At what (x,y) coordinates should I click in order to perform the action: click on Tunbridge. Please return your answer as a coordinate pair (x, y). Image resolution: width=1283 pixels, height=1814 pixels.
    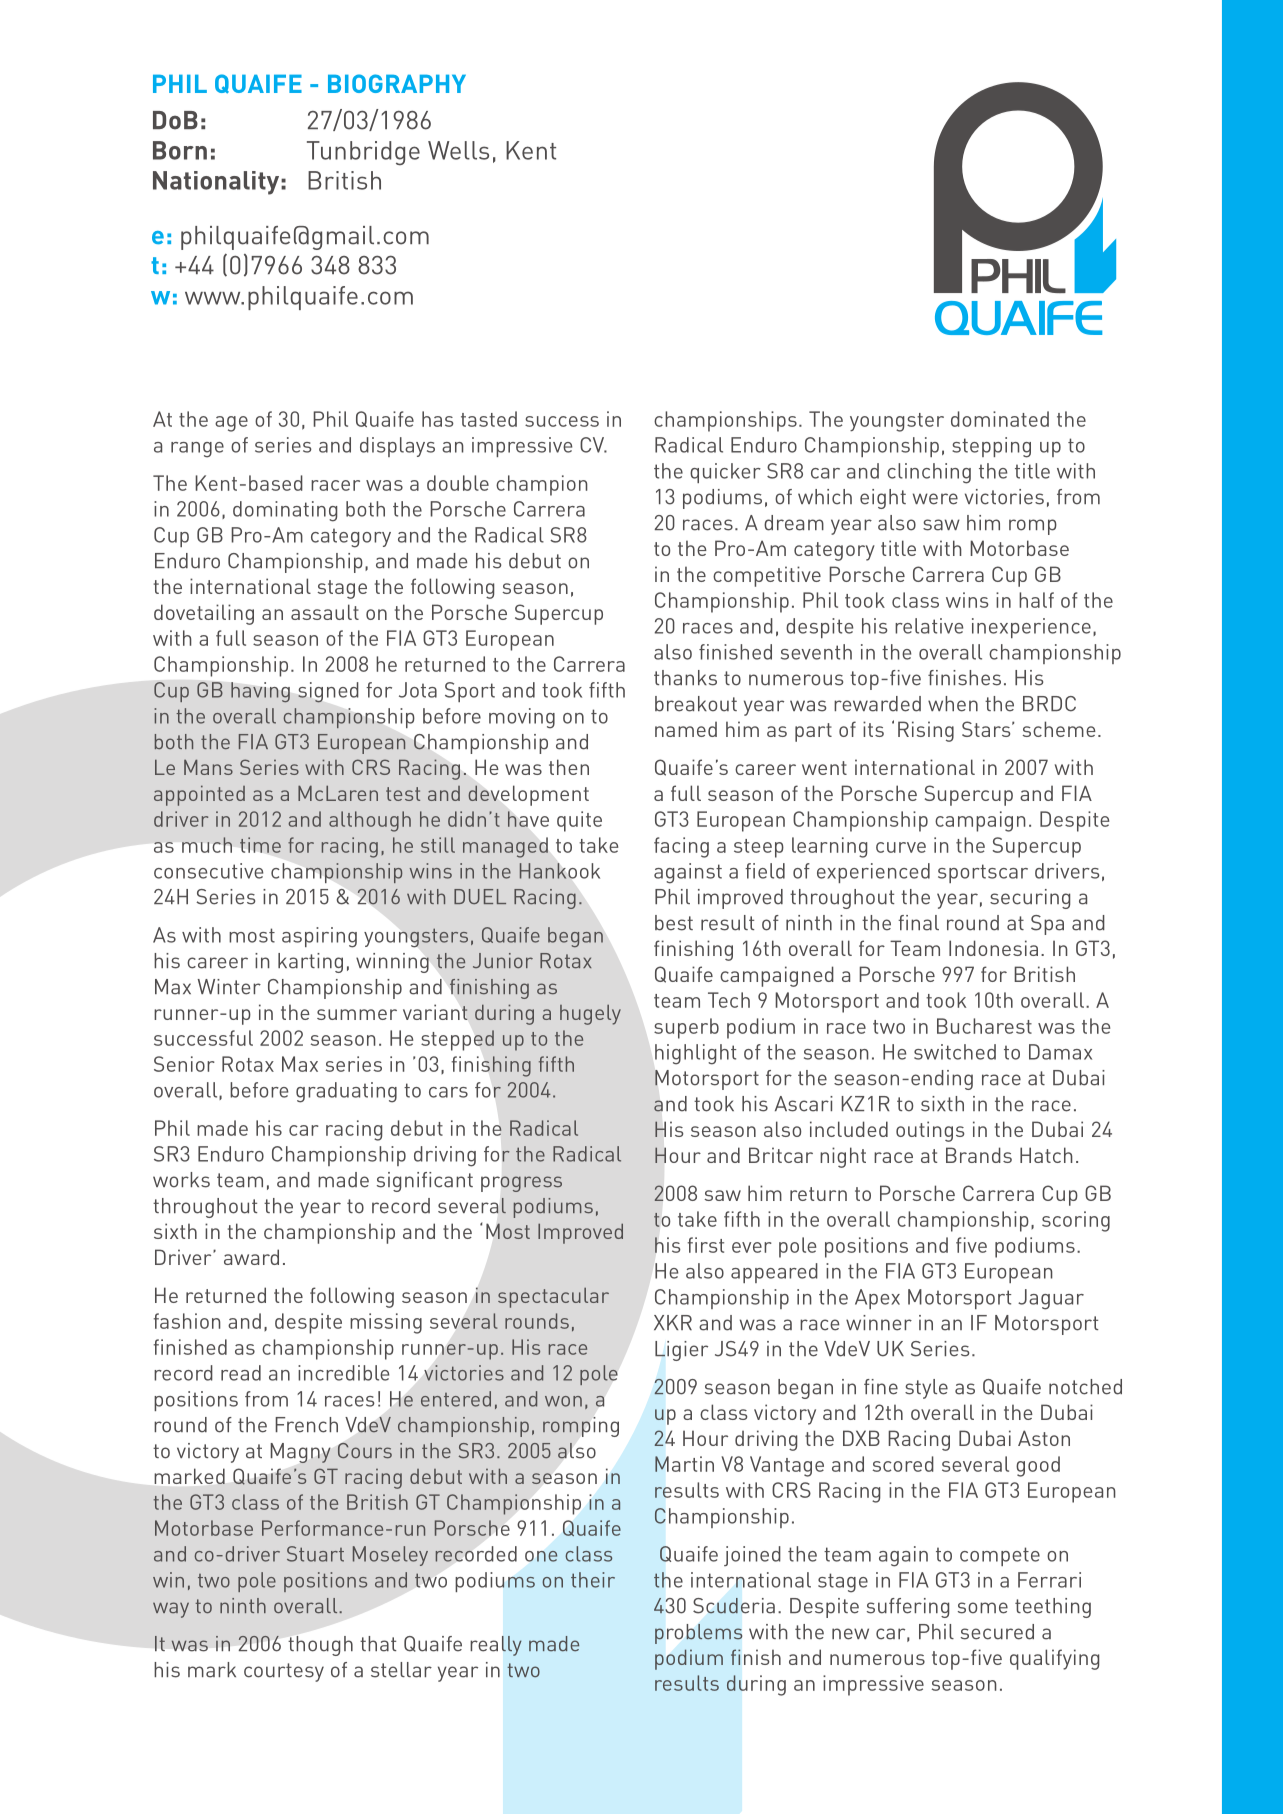
    Looking at the image, I should click on (363, 153).
